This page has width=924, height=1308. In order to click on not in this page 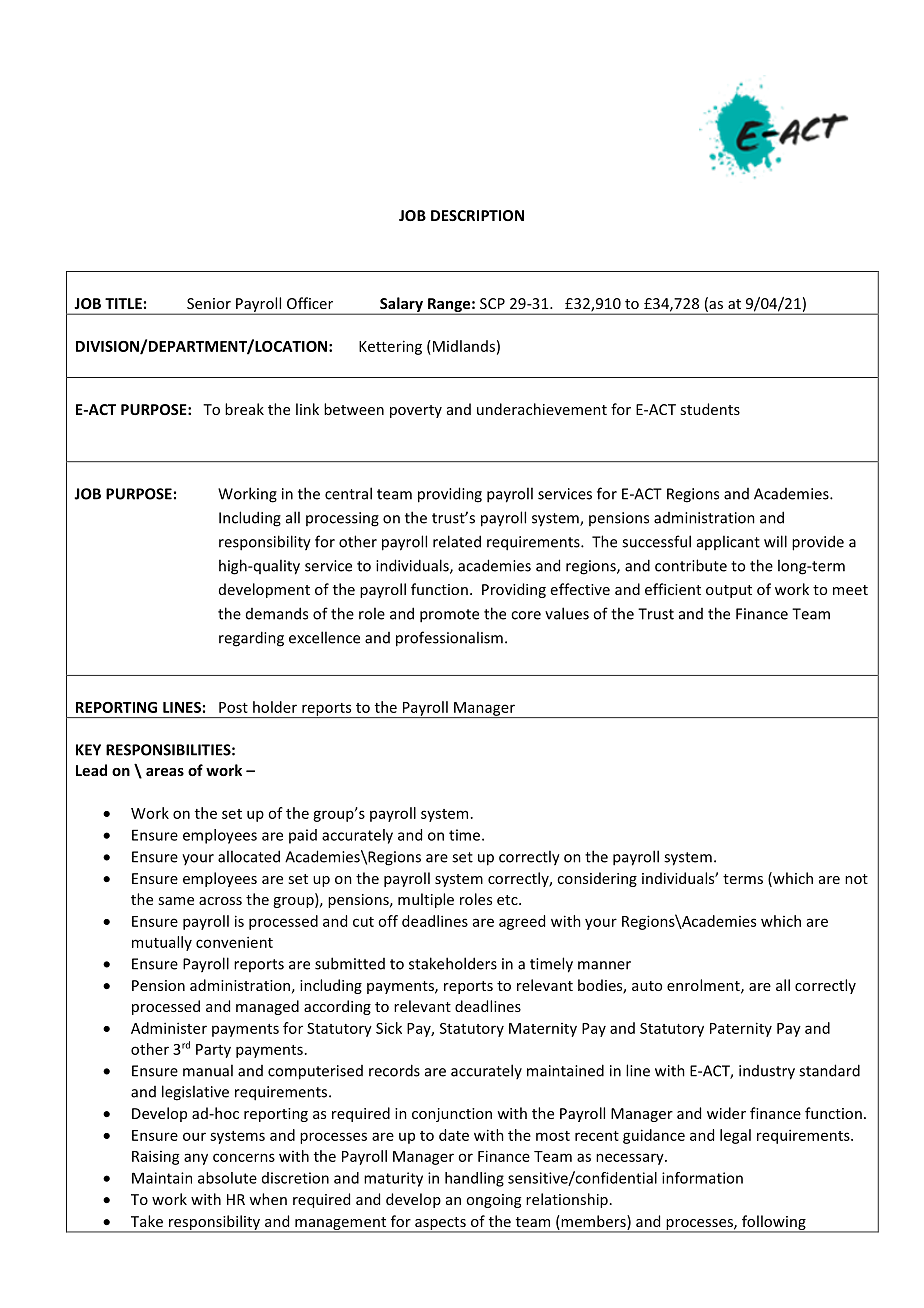, I will do `click(856, 879)`.
